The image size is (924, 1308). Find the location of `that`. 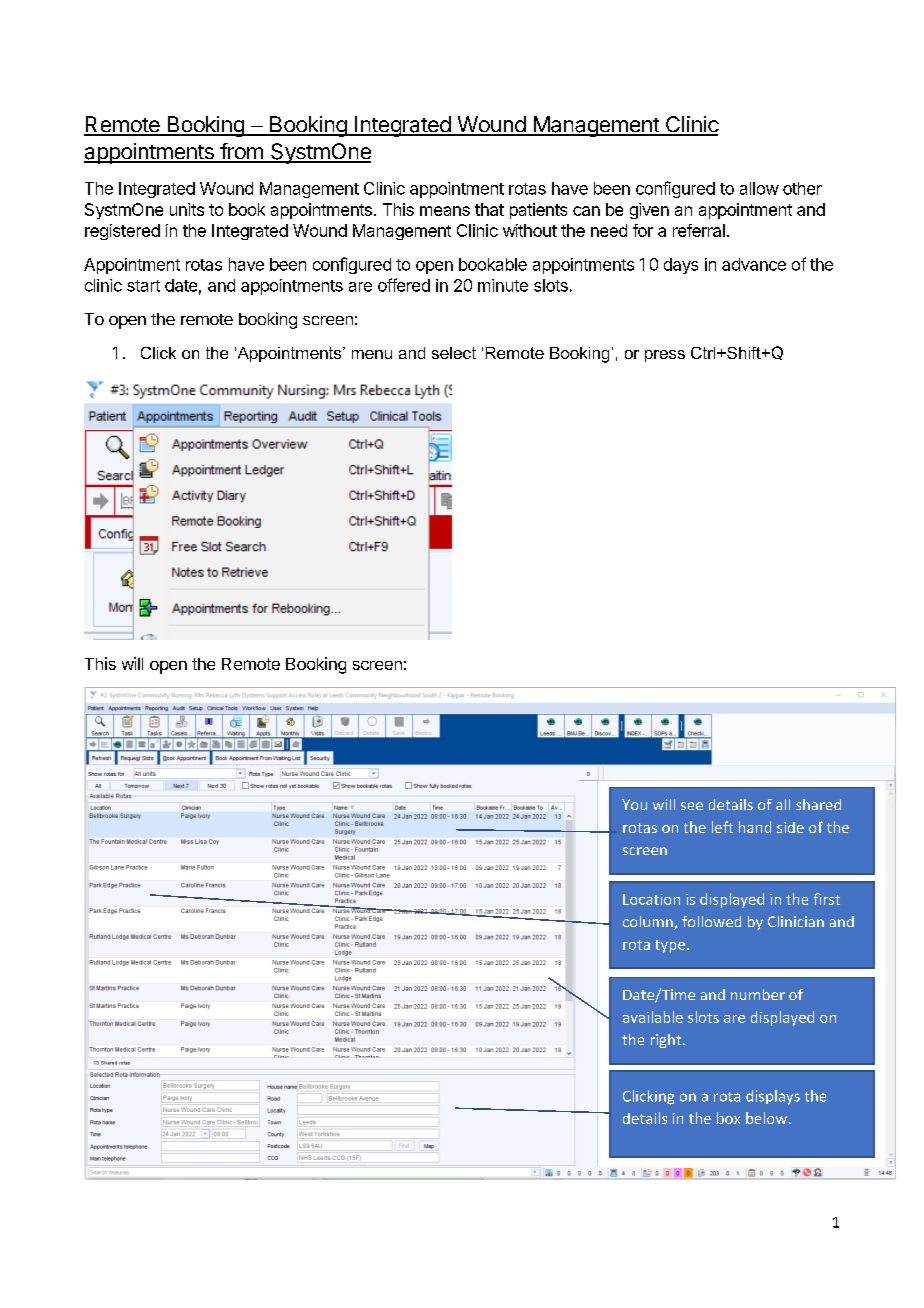

that is located at coordinates (489, 209).
